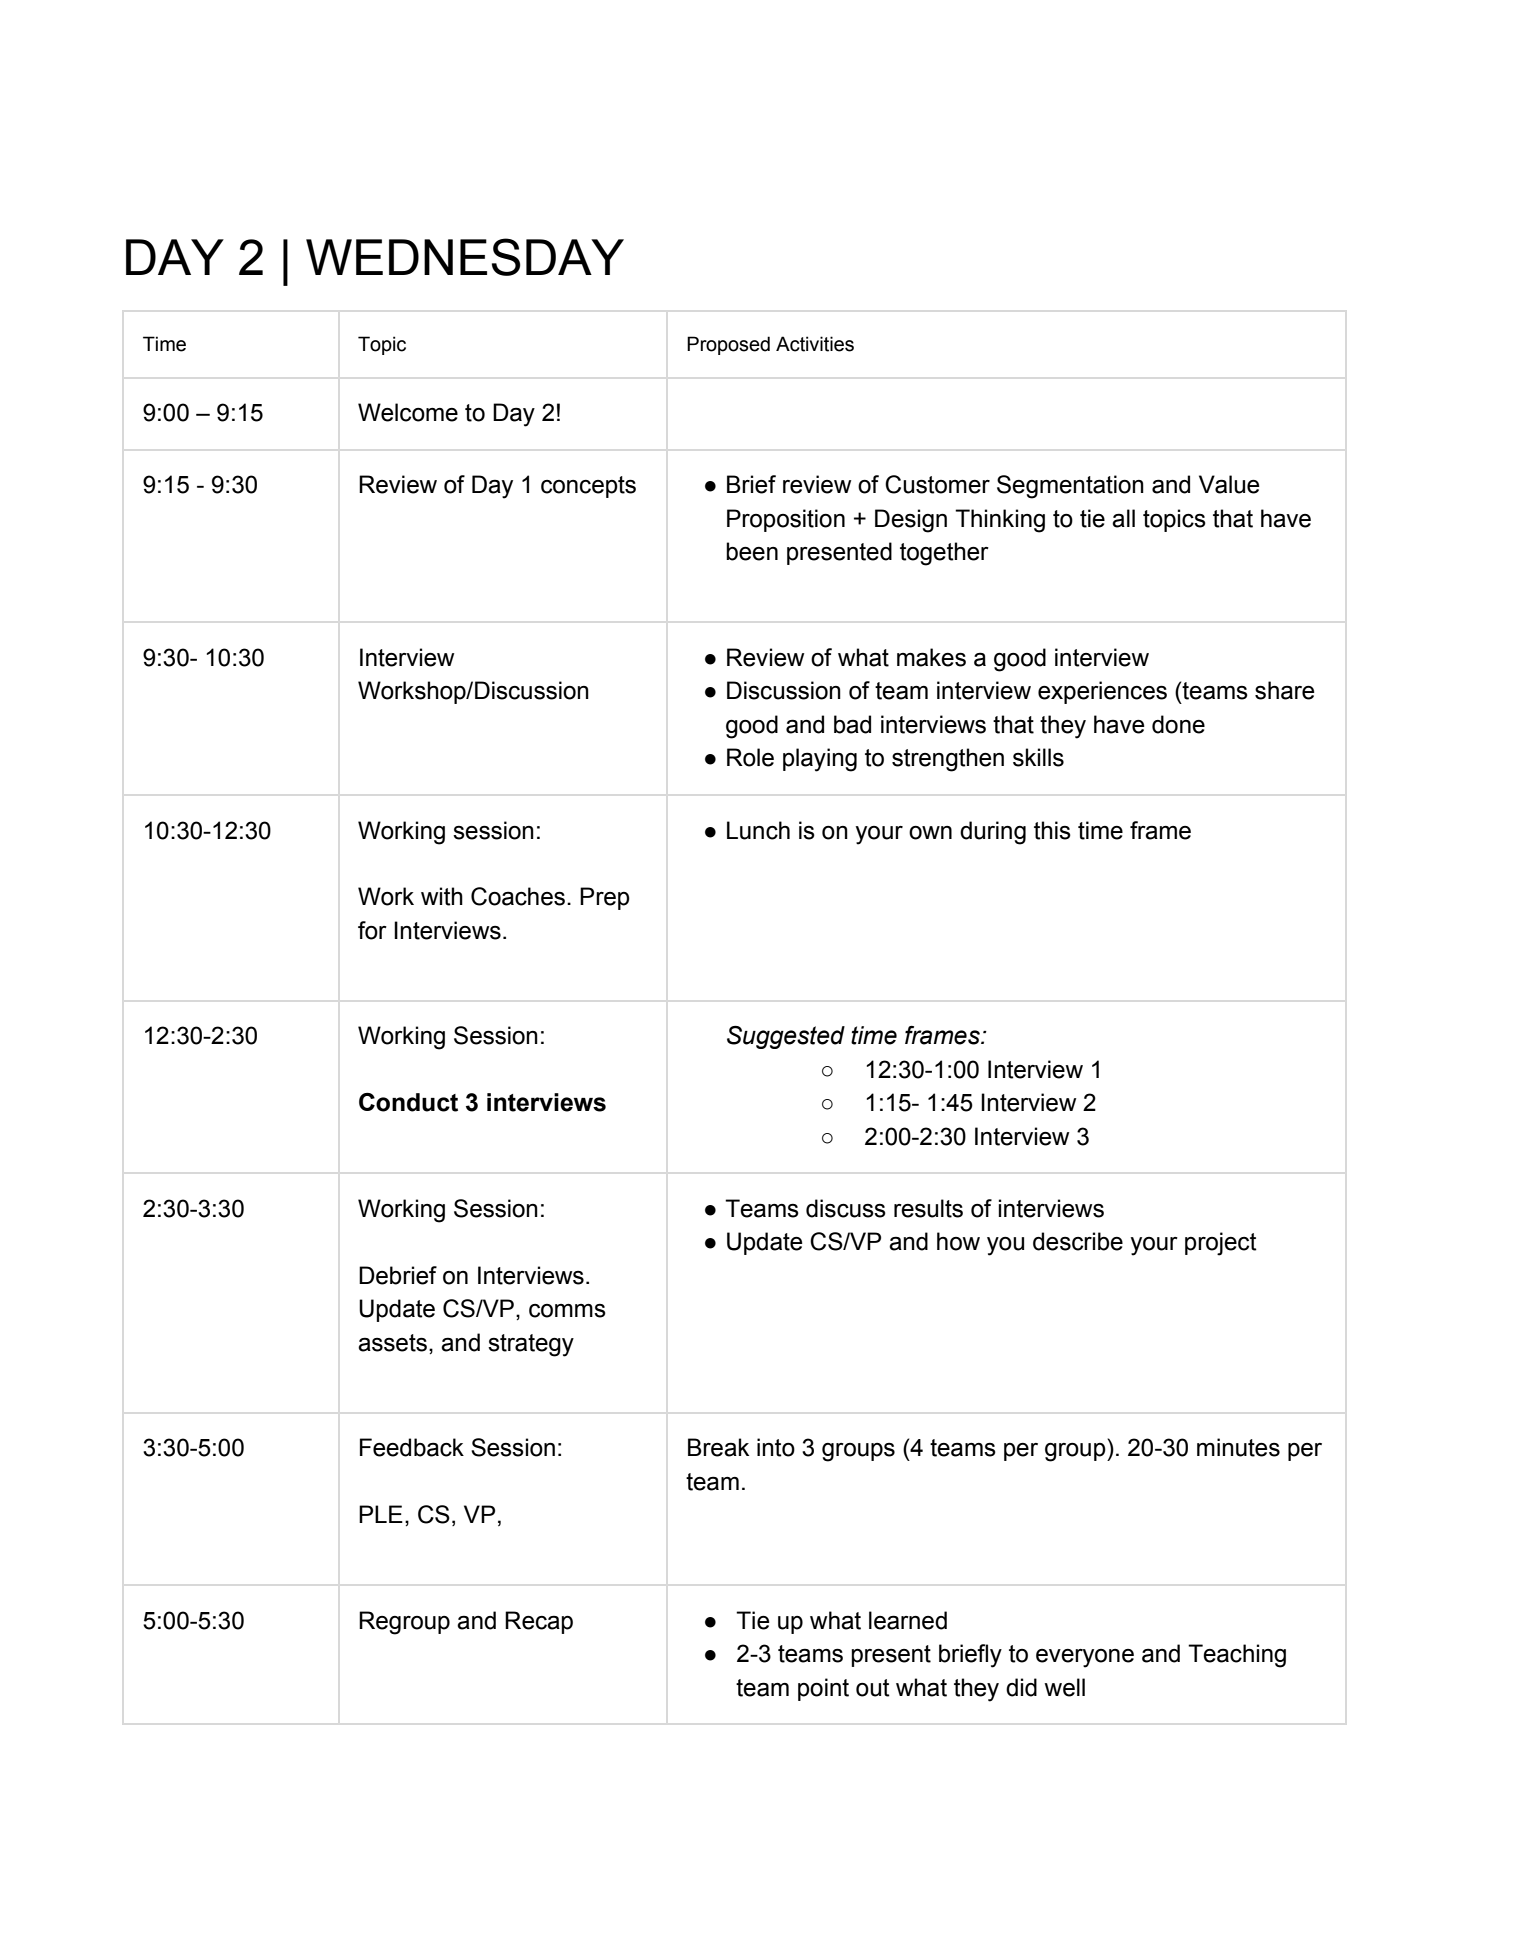  Describe the element at coordinates (539, 1622) in the image. I see `Recap` at that location.
